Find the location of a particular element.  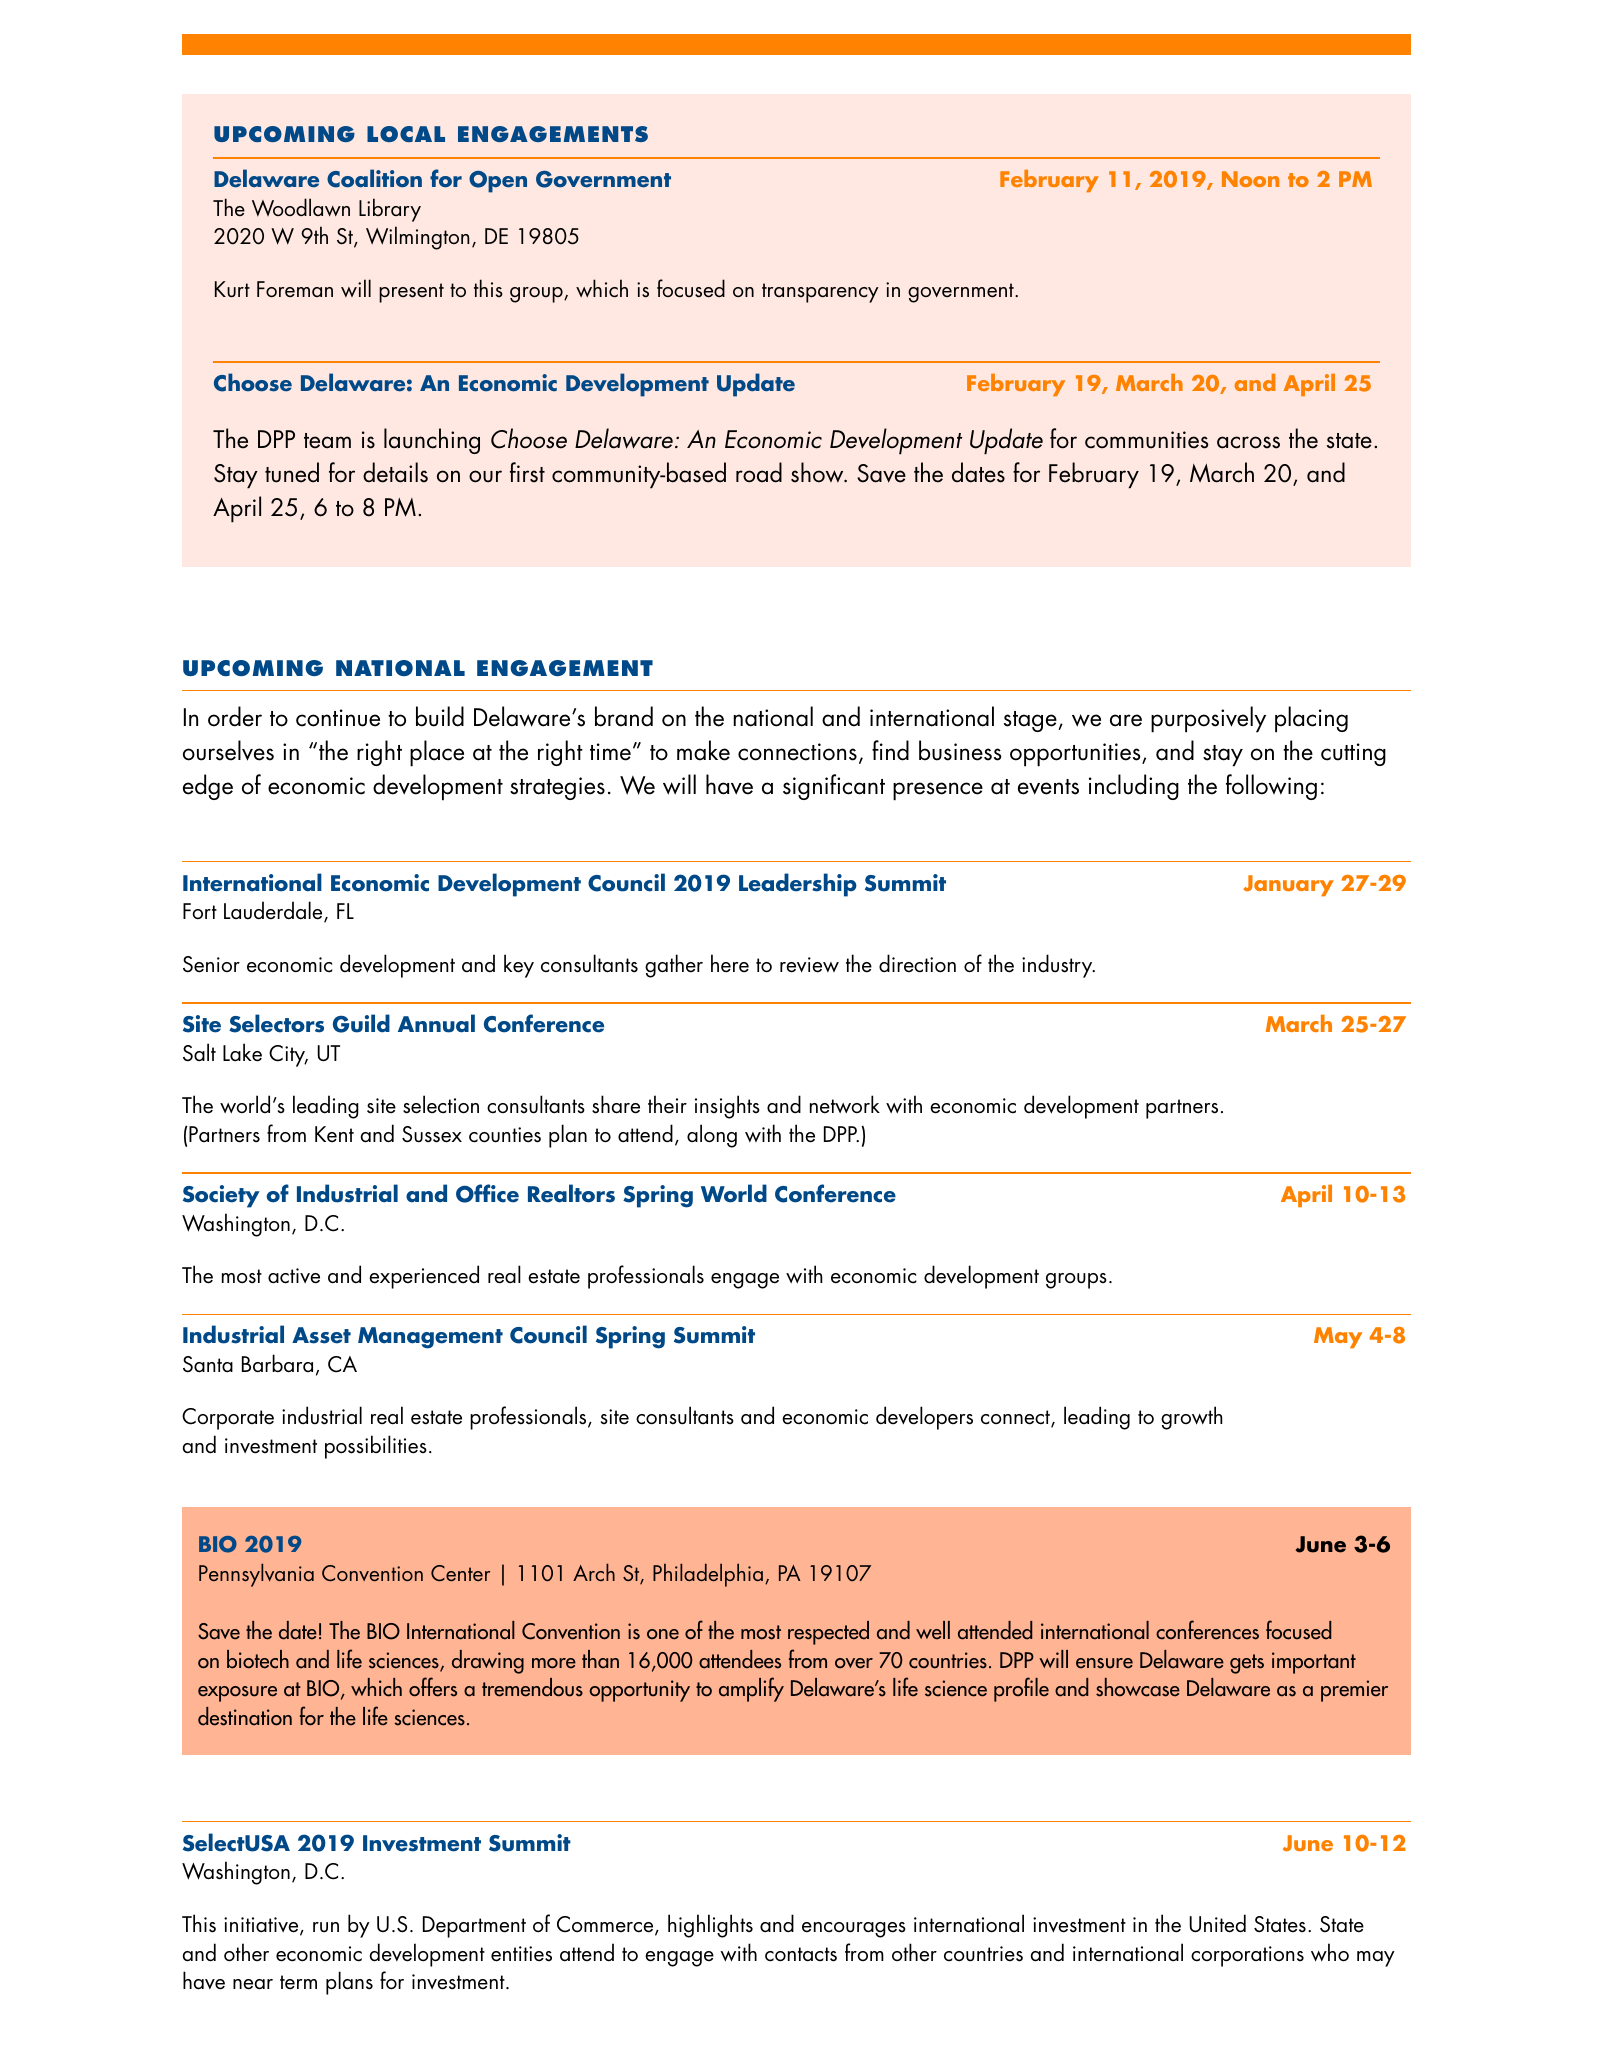

industry is located at coordinates (1058, 966).
